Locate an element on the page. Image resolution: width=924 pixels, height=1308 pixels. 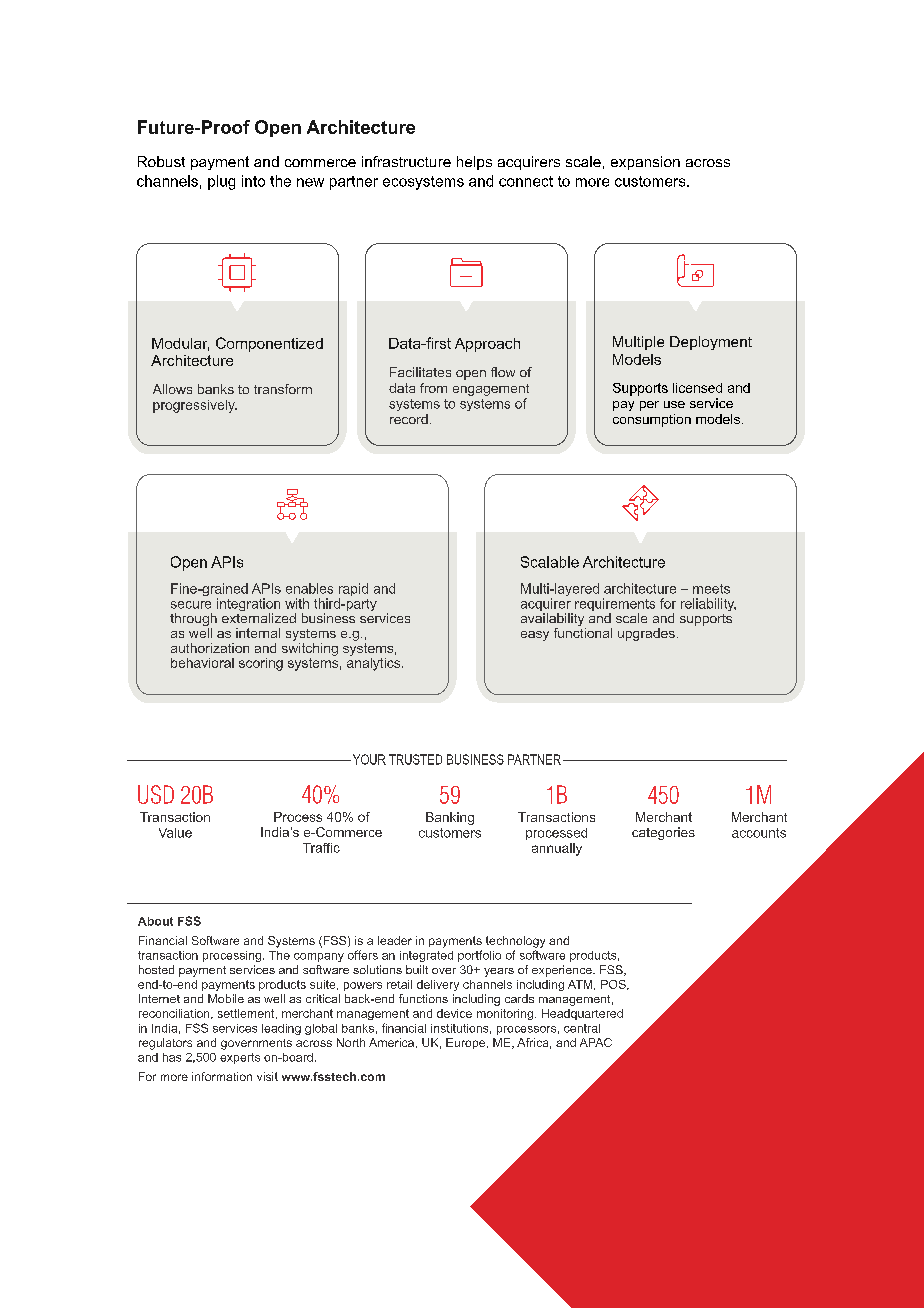
upgrades is located at coordinates (646, 634).
